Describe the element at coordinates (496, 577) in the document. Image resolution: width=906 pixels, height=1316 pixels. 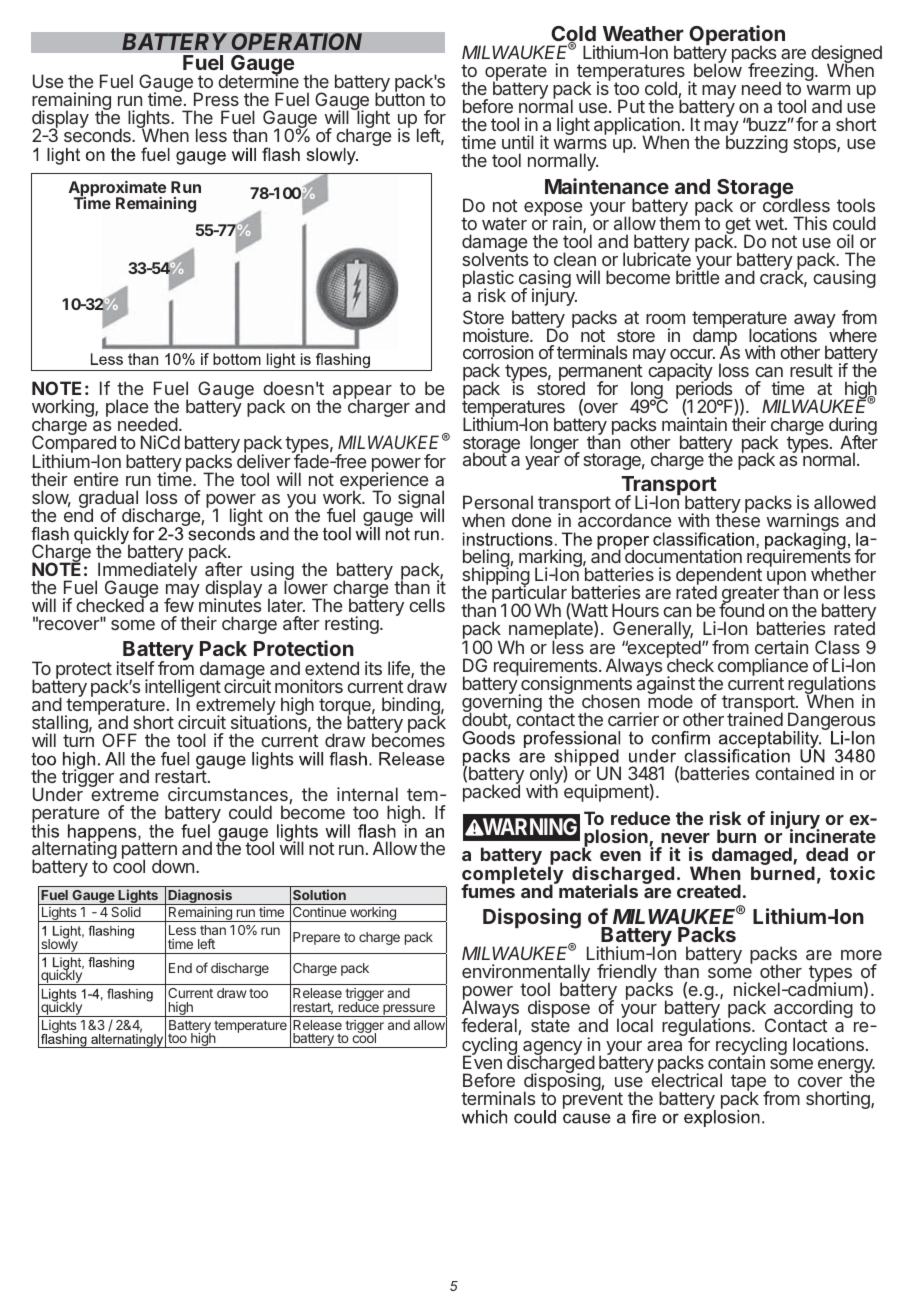
I see `shipping` at that location.
